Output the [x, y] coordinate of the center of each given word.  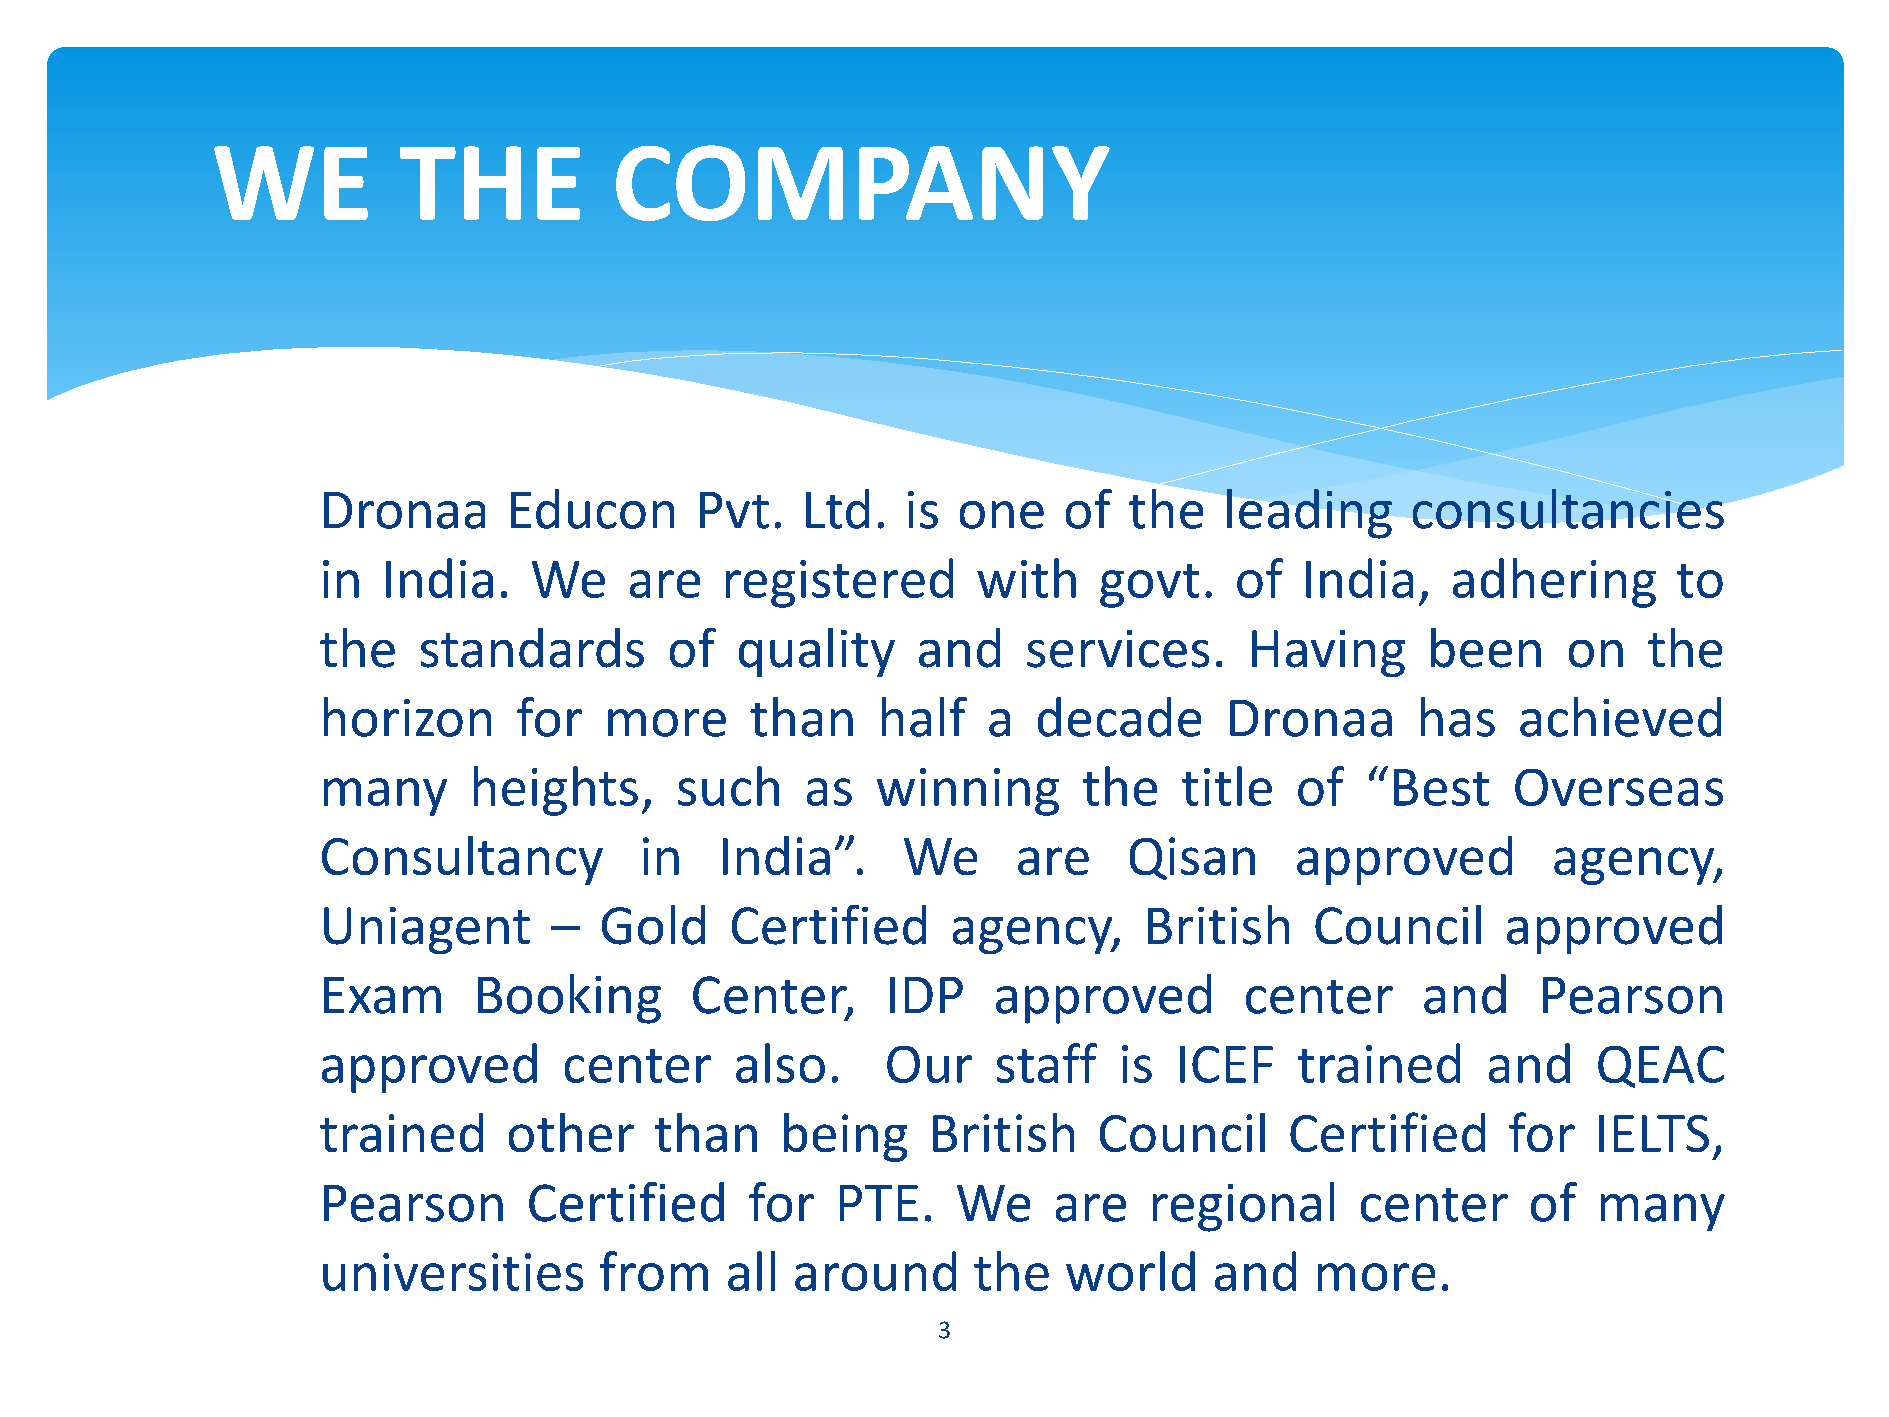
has [1458, 717]
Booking [569, 999]
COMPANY [863, 183]
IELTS [1654, 1133]
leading [1309, 514]
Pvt [734, 510]
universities [453, 1272]
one [1002, 515]
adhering [1554, 583]
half [924, 717]
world [1130, 1271]
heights [556, 791]
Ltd [837, 509]
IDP [926, 995]
